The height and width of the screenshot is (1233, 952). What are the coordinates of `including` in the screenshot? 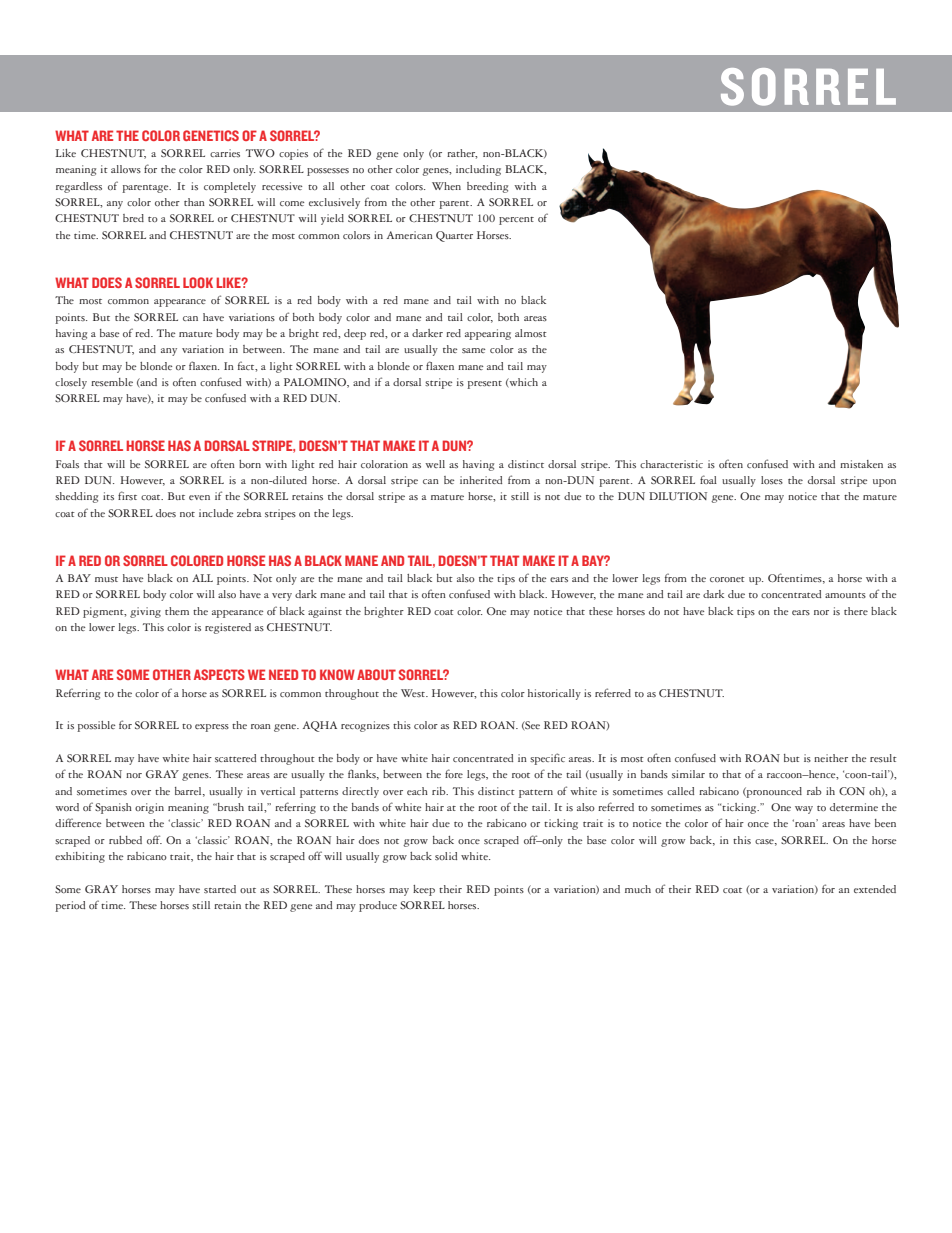 It's located at (478, 170).
